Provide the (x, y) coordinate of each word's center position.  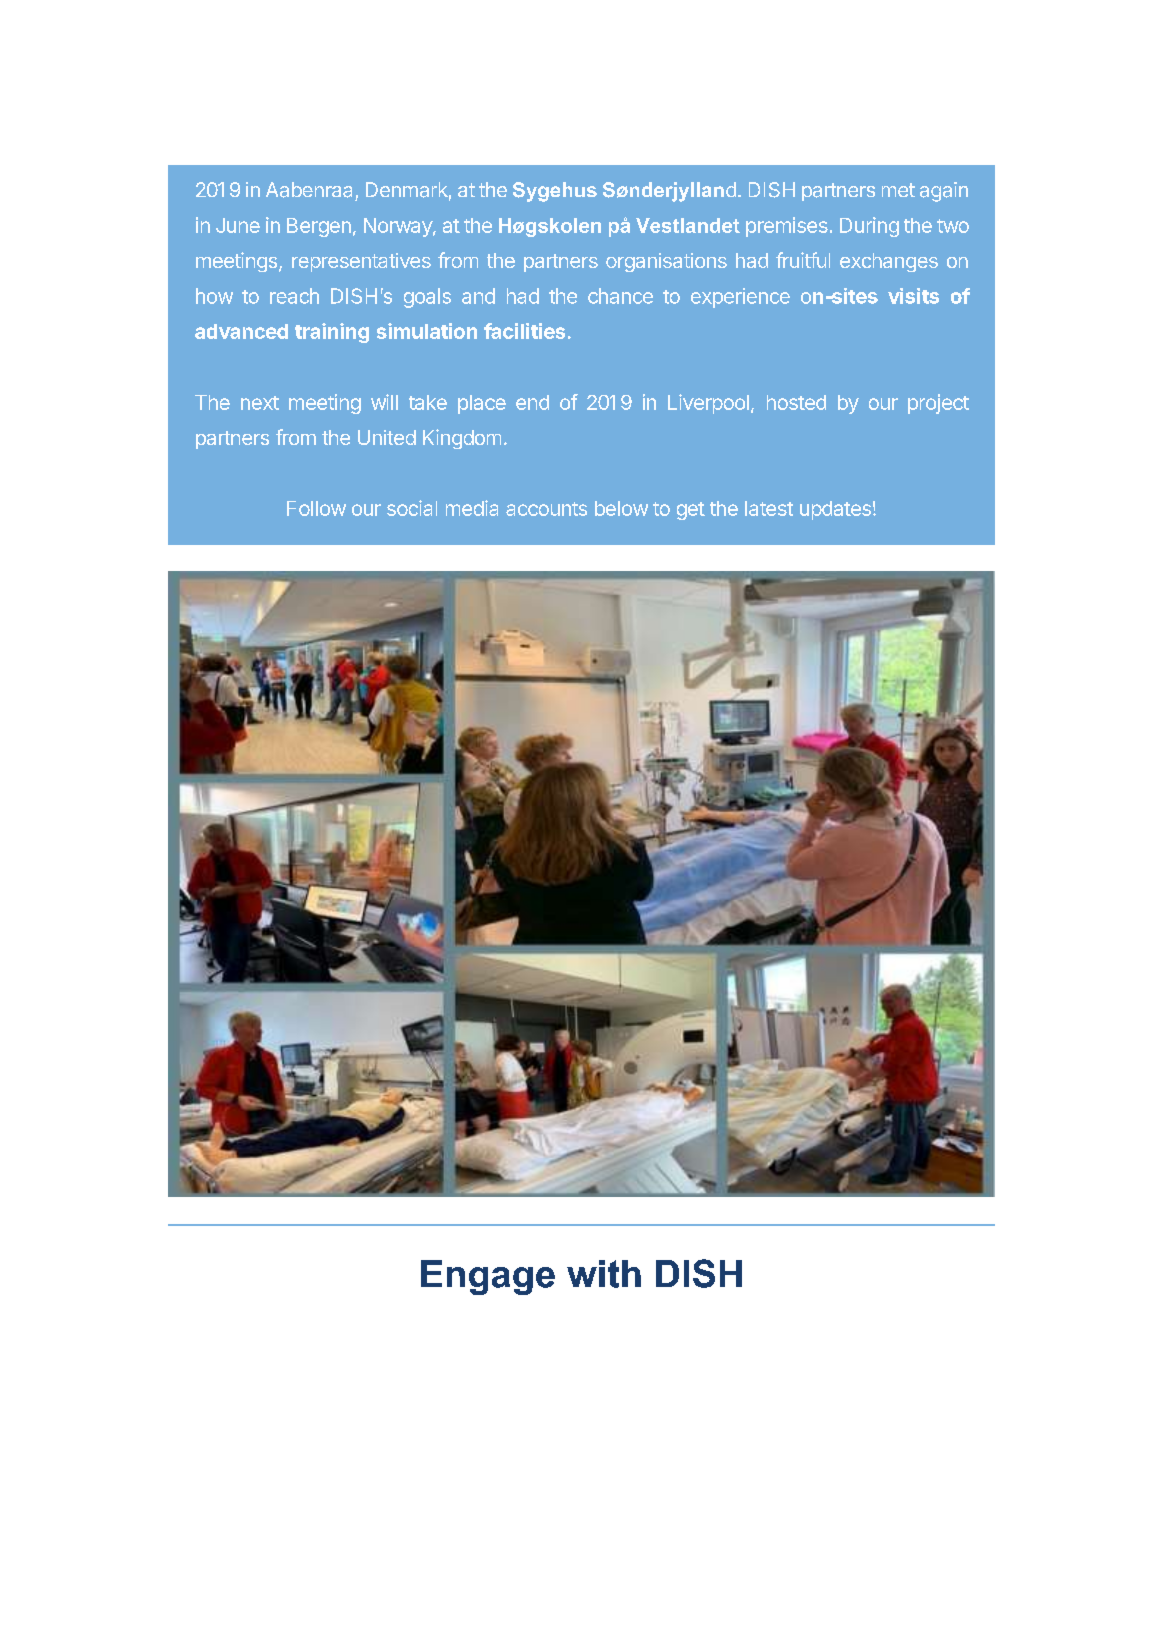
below (621, 508)
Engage (488, 1277)
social (412, 508)
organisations (666, 262)
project (938, 404)
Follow (316, 508)
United (387, 437)
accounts (546, 509)
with (604, 1274)
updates (835, 510)
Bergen (319, 227)
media (472, 508)
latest (769, 508)
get (691, 511)
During (869, 227)
